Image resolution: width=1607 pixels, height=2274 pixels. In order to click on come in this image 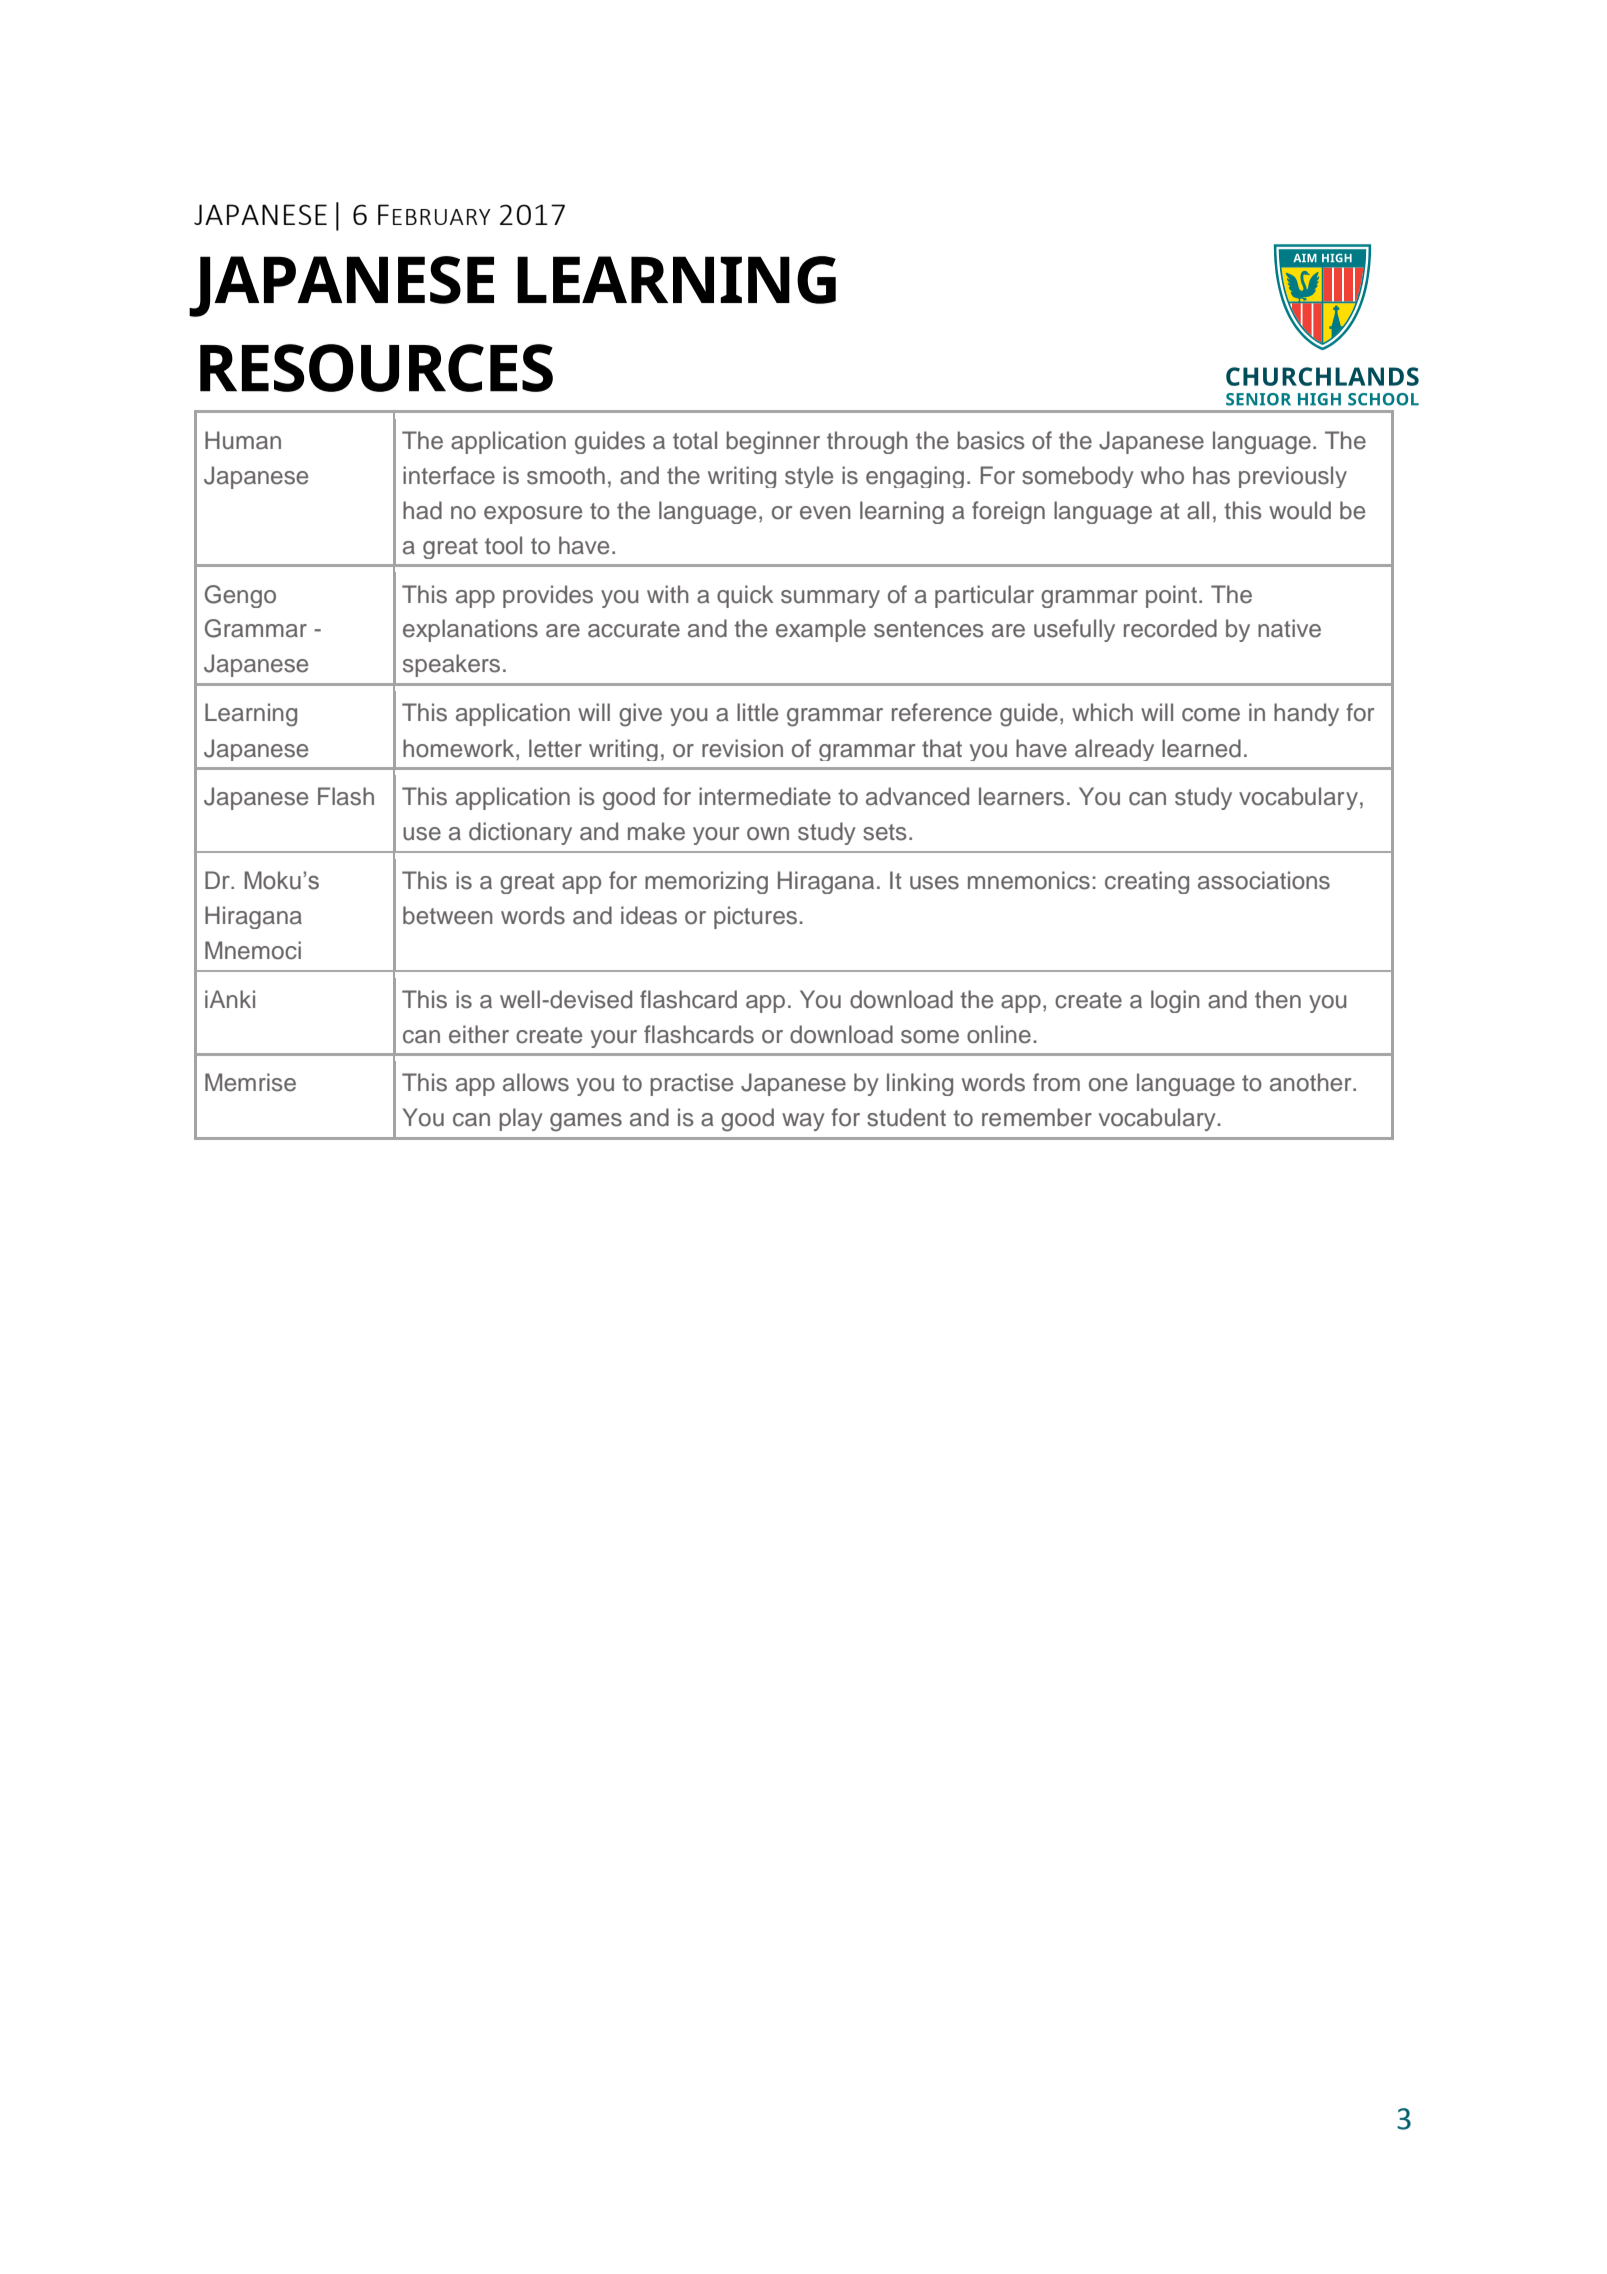, I will do `click(1211, 715)`.
